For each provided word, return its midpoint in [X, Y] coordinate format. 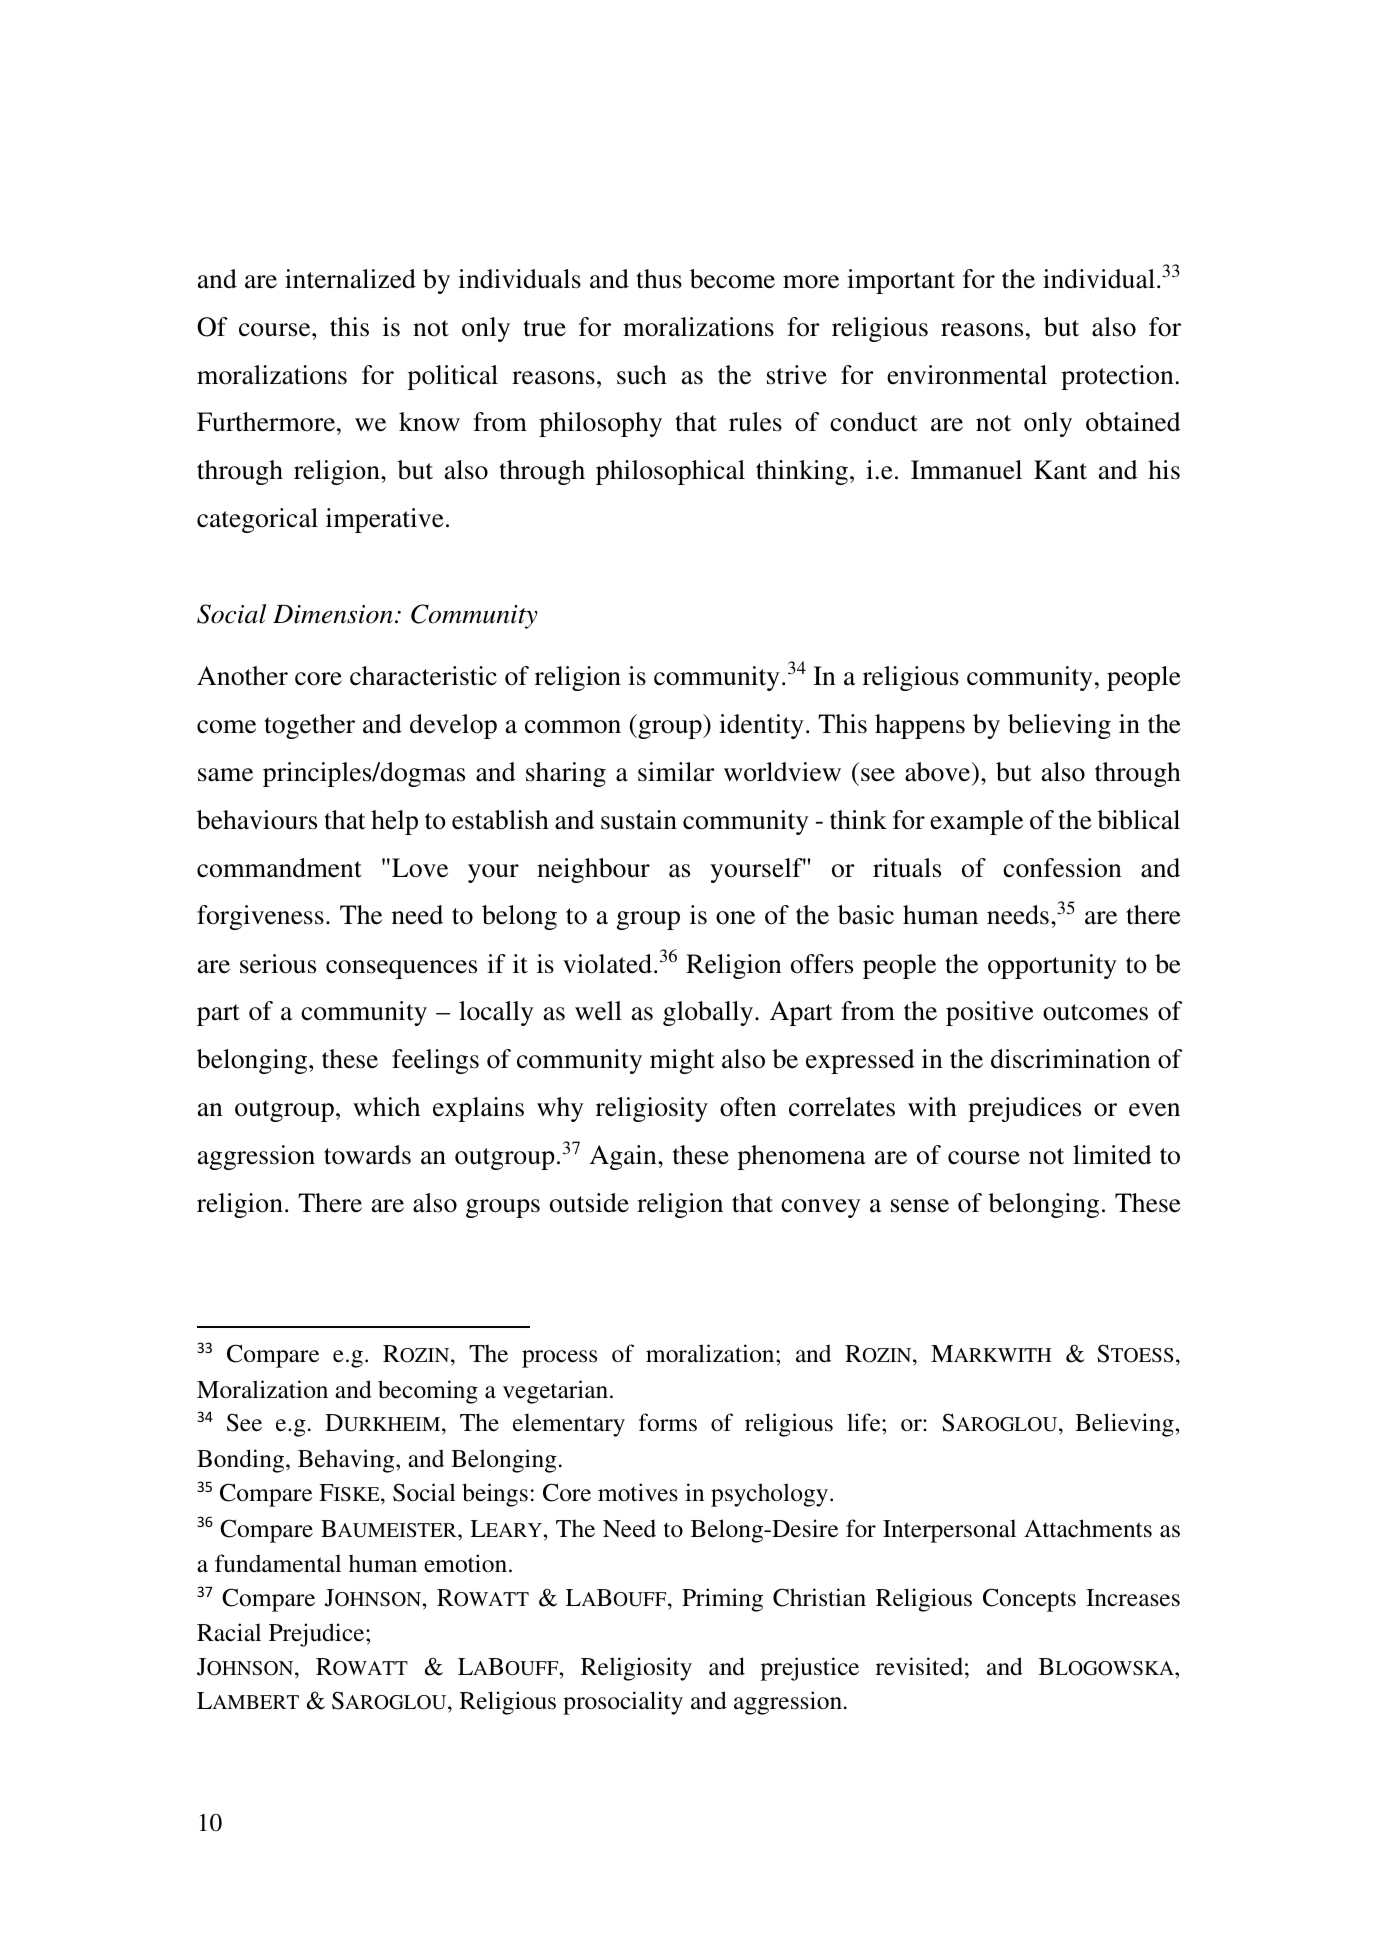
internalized [350, 279]
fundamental [278, 1563]
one [735, 918]
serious [278, 964]
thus [659, 279]
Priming [722, 1600]
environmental [967, 375]
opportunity [1052, 966]
